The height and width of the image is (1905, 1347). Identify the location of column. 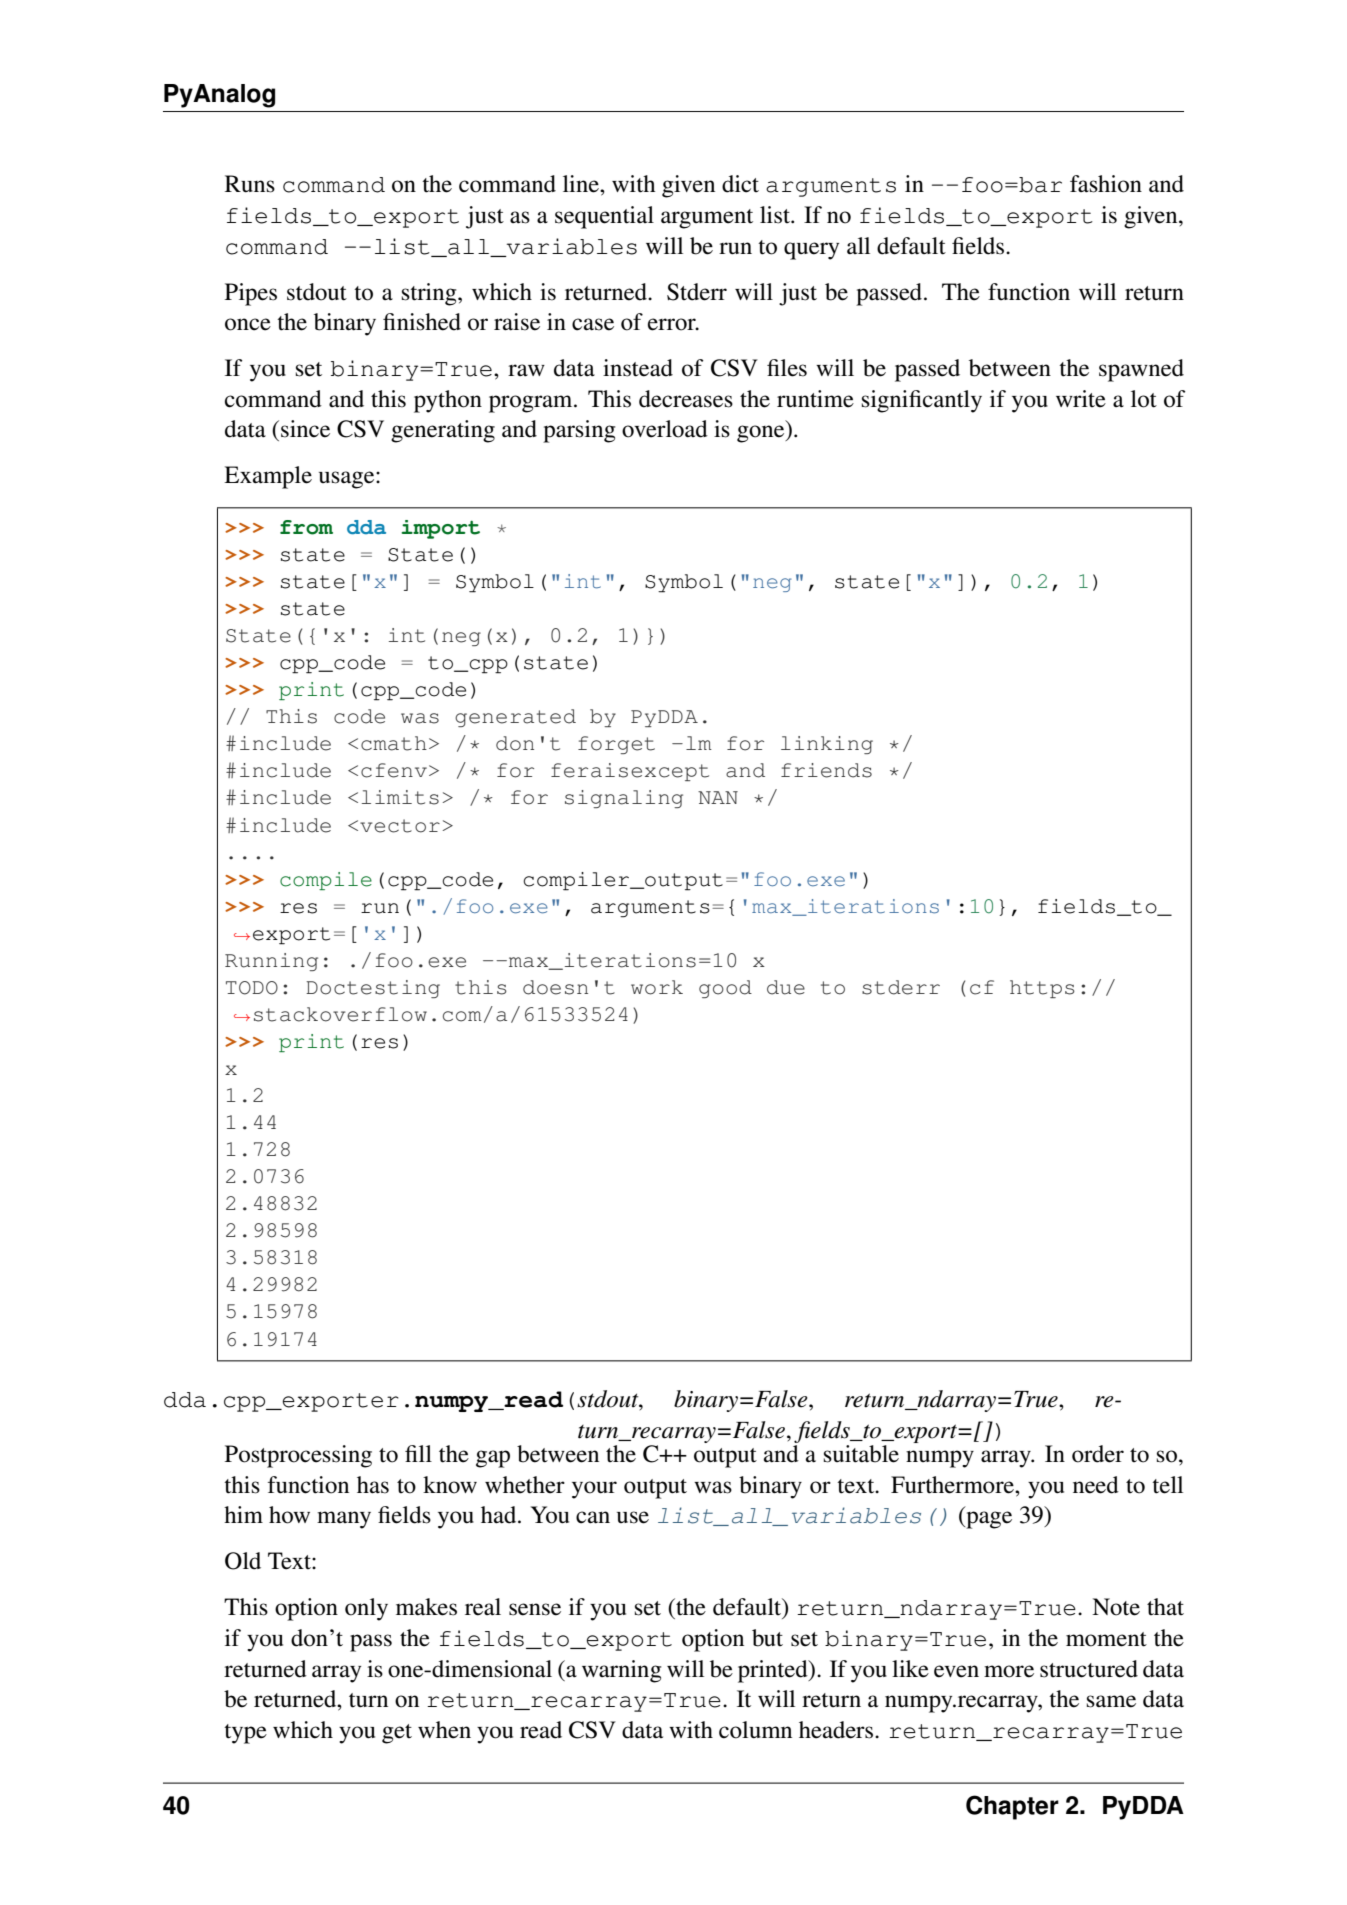
(755, 1730).
